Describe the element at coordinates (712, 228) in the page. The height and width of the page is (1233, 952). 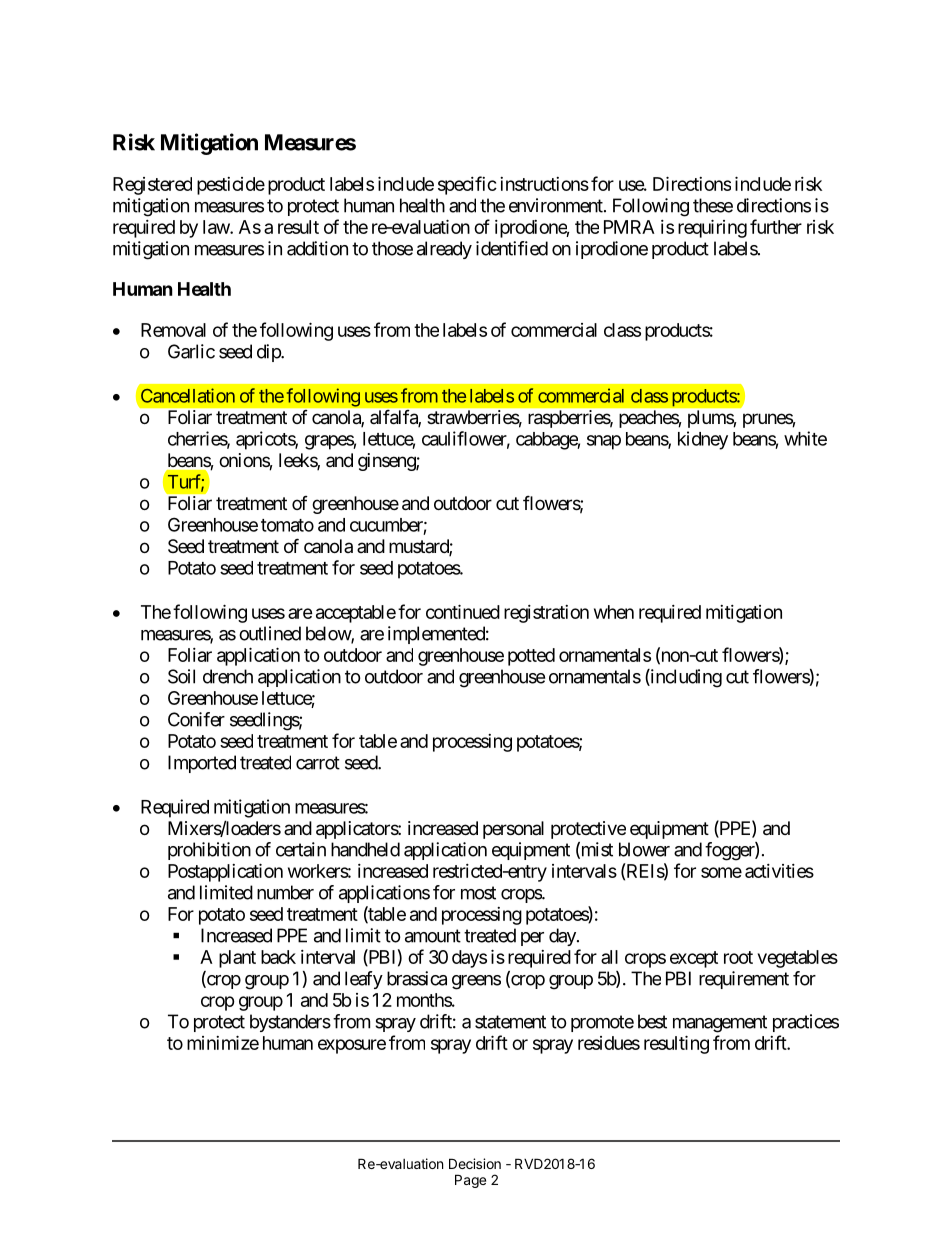
I see `requiring` at that location.
